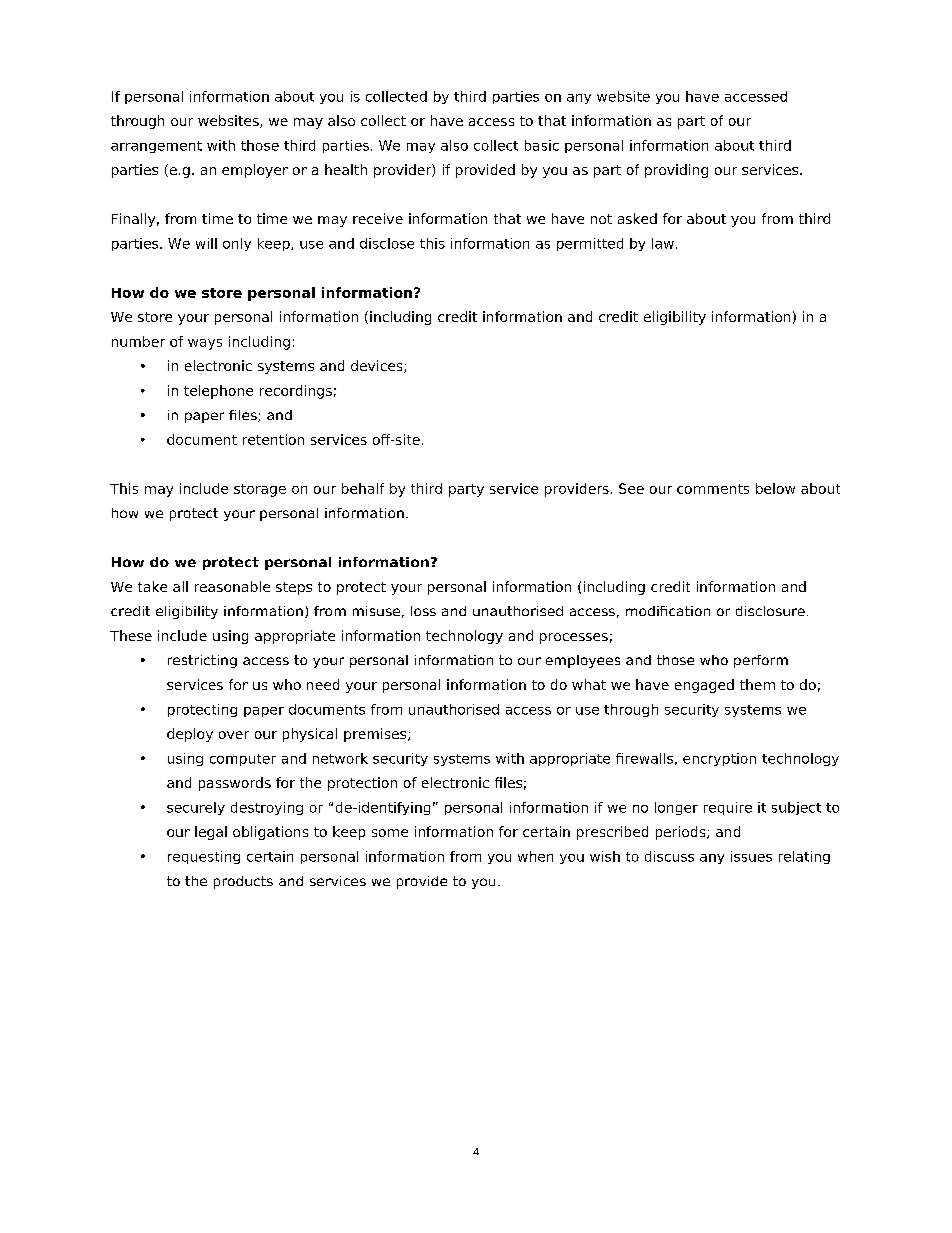  I want to click on ways, so click(205, 344).
